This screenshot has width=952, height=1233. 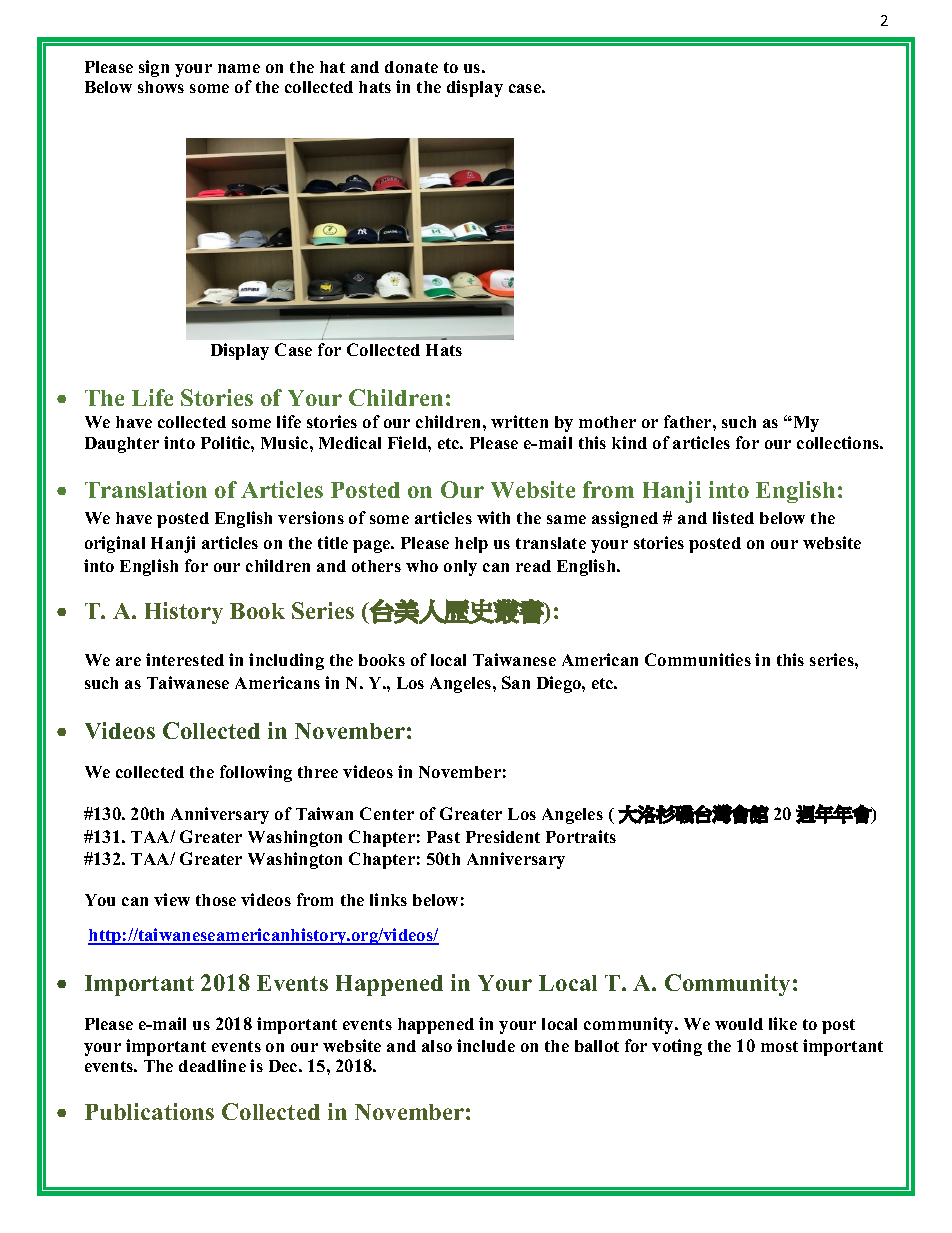 I want to click on deadline, so click(x=212, y=1065).
